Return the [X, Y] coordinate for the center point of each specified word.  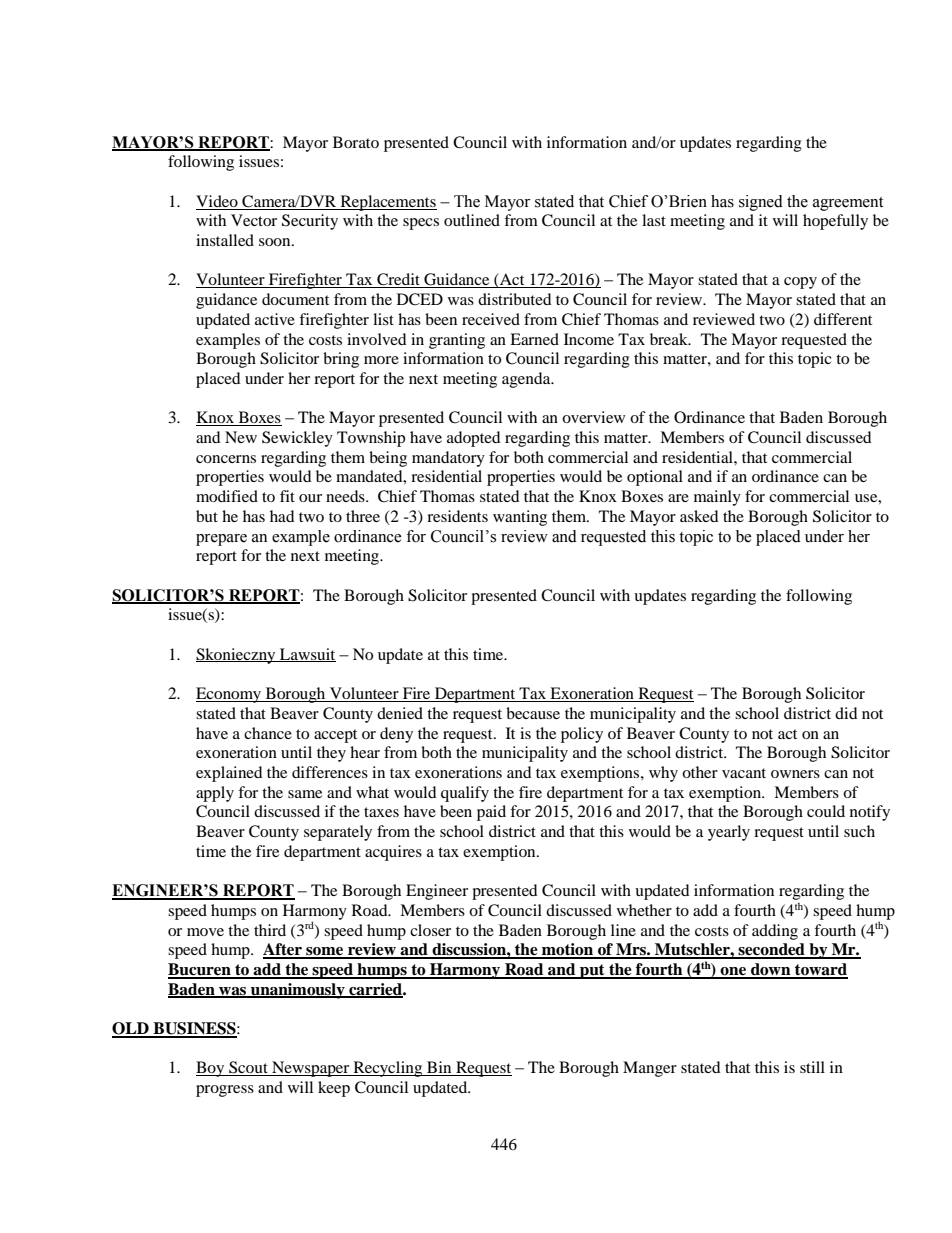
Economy [230, 695]
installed [225, 240]
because [533, 713]
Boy [211, 1069]
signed [761, 203]
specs [421, 224]
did [846, 713]
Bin [439, 1068]
